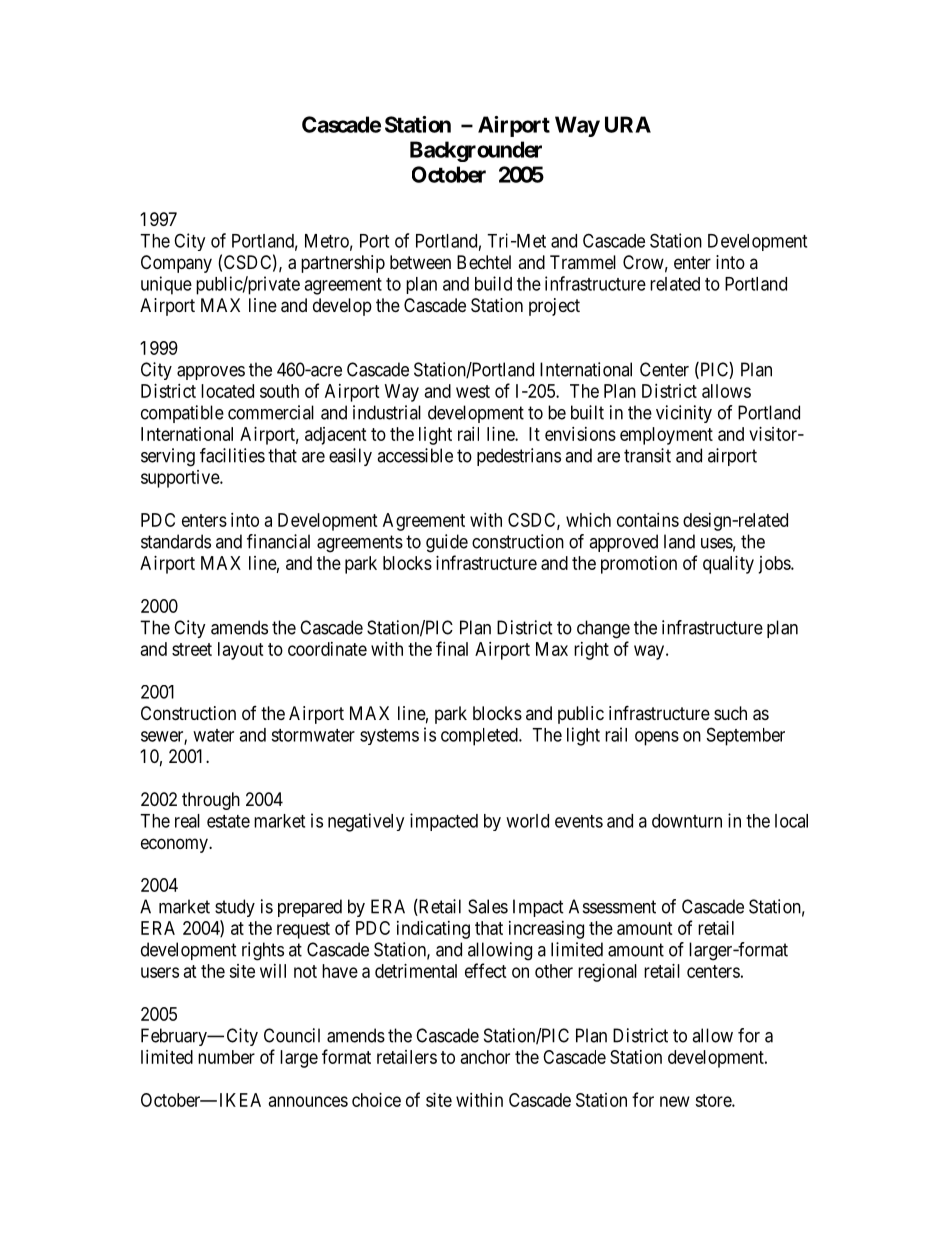  Describe the element at coordinates (176, 264) in the screenshot. I see `Company` at that location.
